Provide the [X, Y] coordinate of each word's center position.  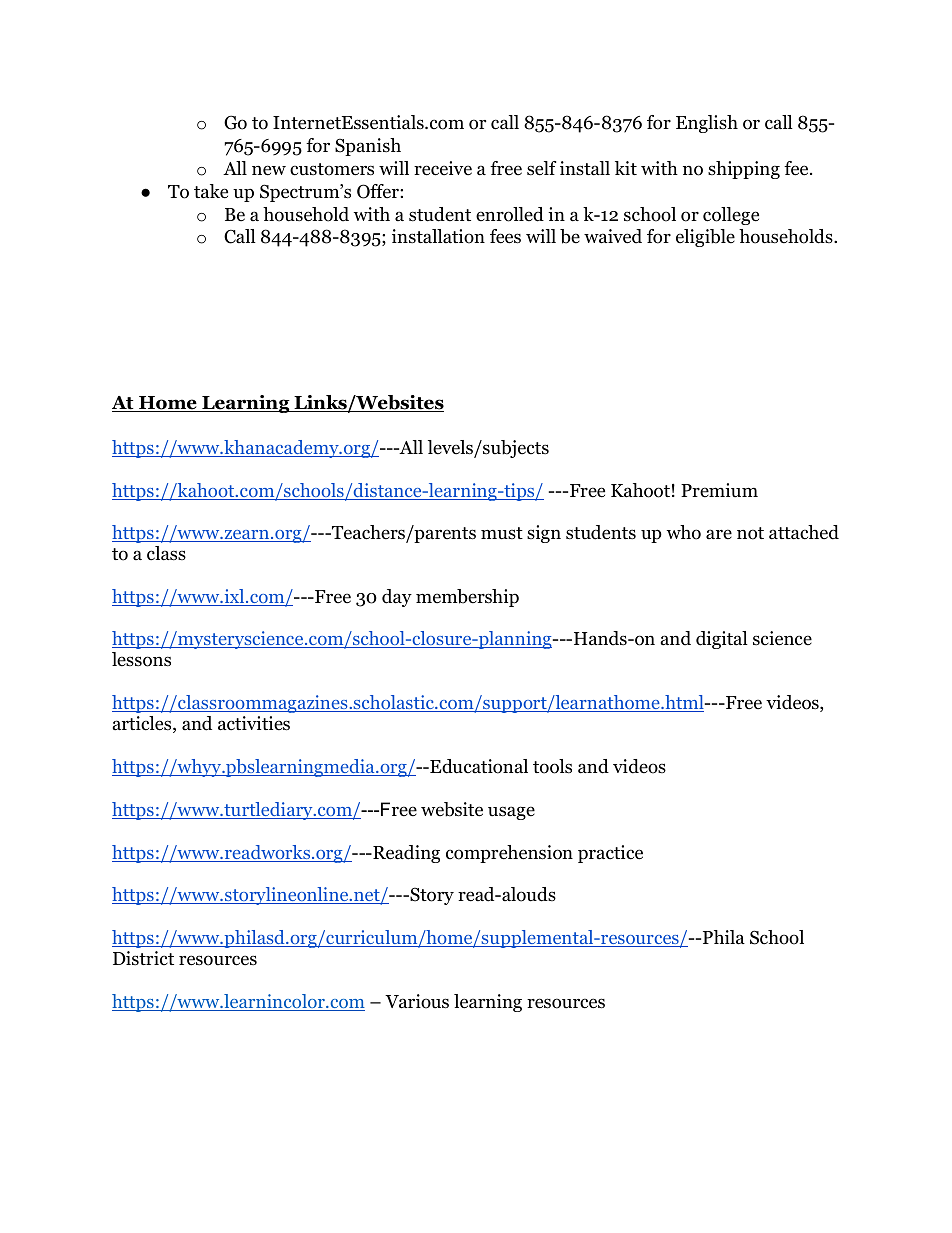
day [397, 598]
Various [417, 1001]
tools [552, 766]
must [502, 533]
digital [722, 640]
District [143, 958]
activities [254, 723]
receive [443, 168]
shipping [744, 170]
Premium [719, 490]
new [269, 170]
